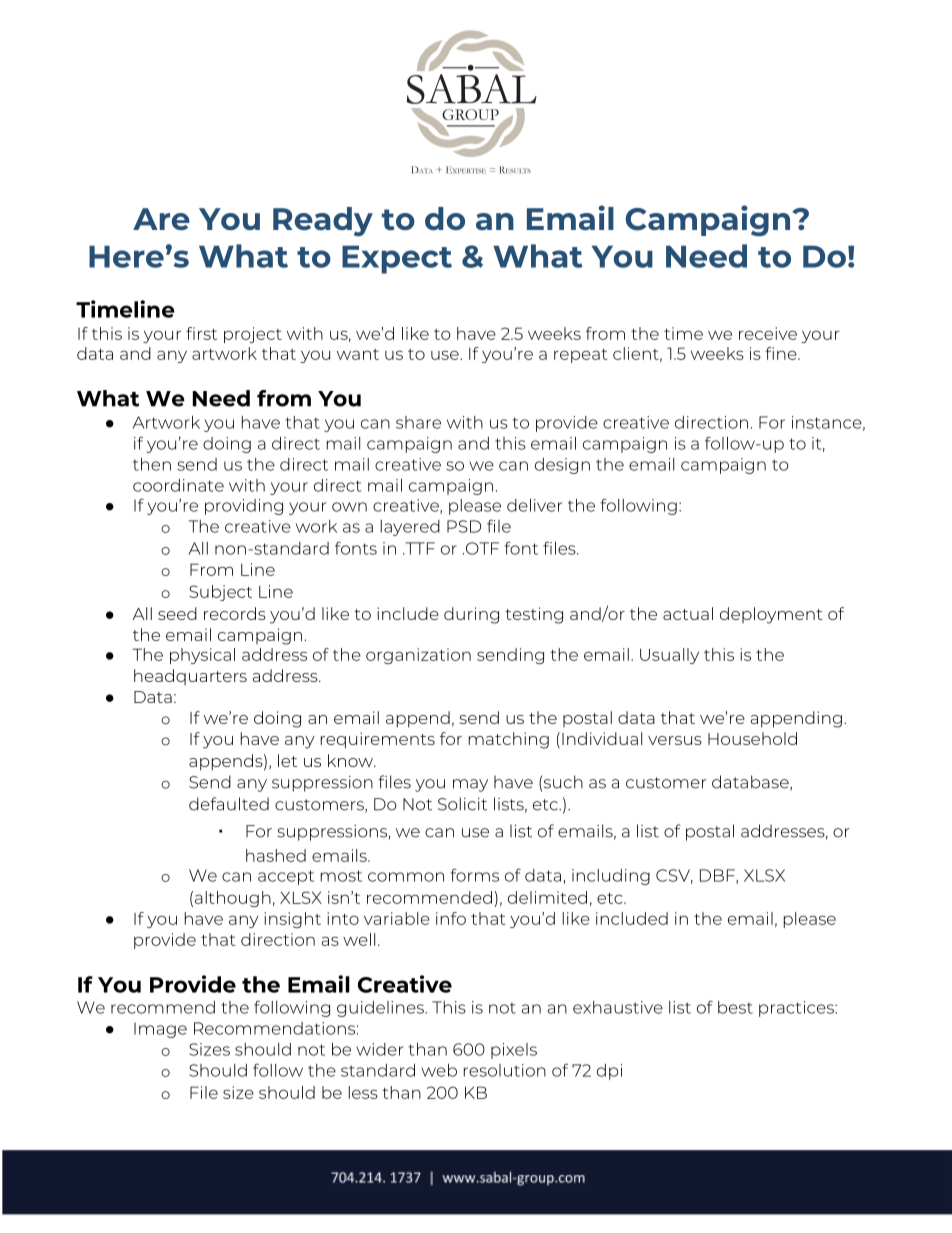 This image has height=1233, width=952. Describe the element at coordinates (735, 1007) in the image. I see `best` at that location.
